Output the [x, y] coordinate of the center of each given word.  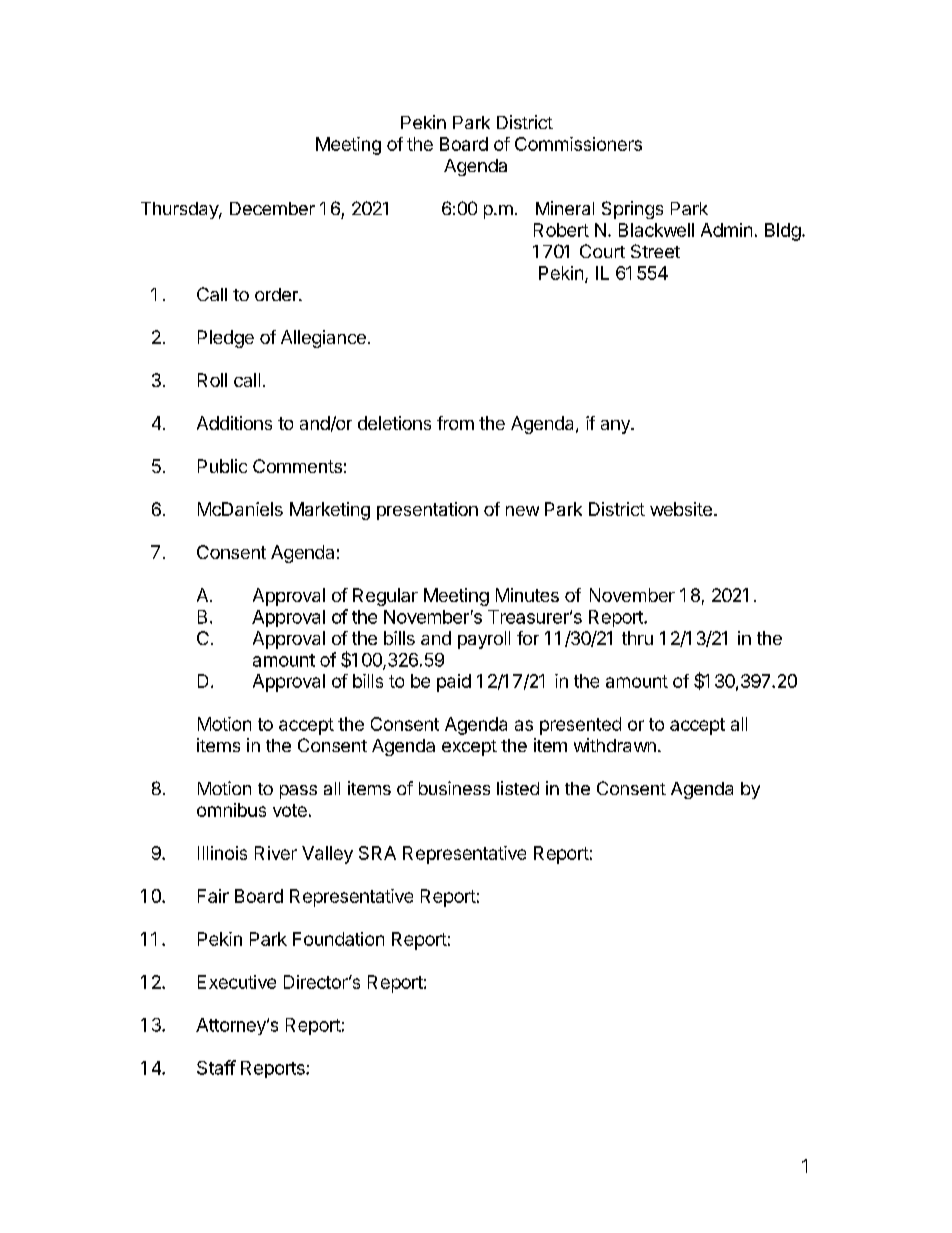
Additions [234, 423]
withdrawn [615, 745]
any [616, 427]
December [272, 208]
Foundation [338, 939]
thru [637, 638]
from [455, 423]
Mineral [565, 208]
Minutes [527, 595]
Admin [726, 230]
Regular [385, 597]
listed [518, 788]
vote [290, 810]
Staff [216, 1067]
